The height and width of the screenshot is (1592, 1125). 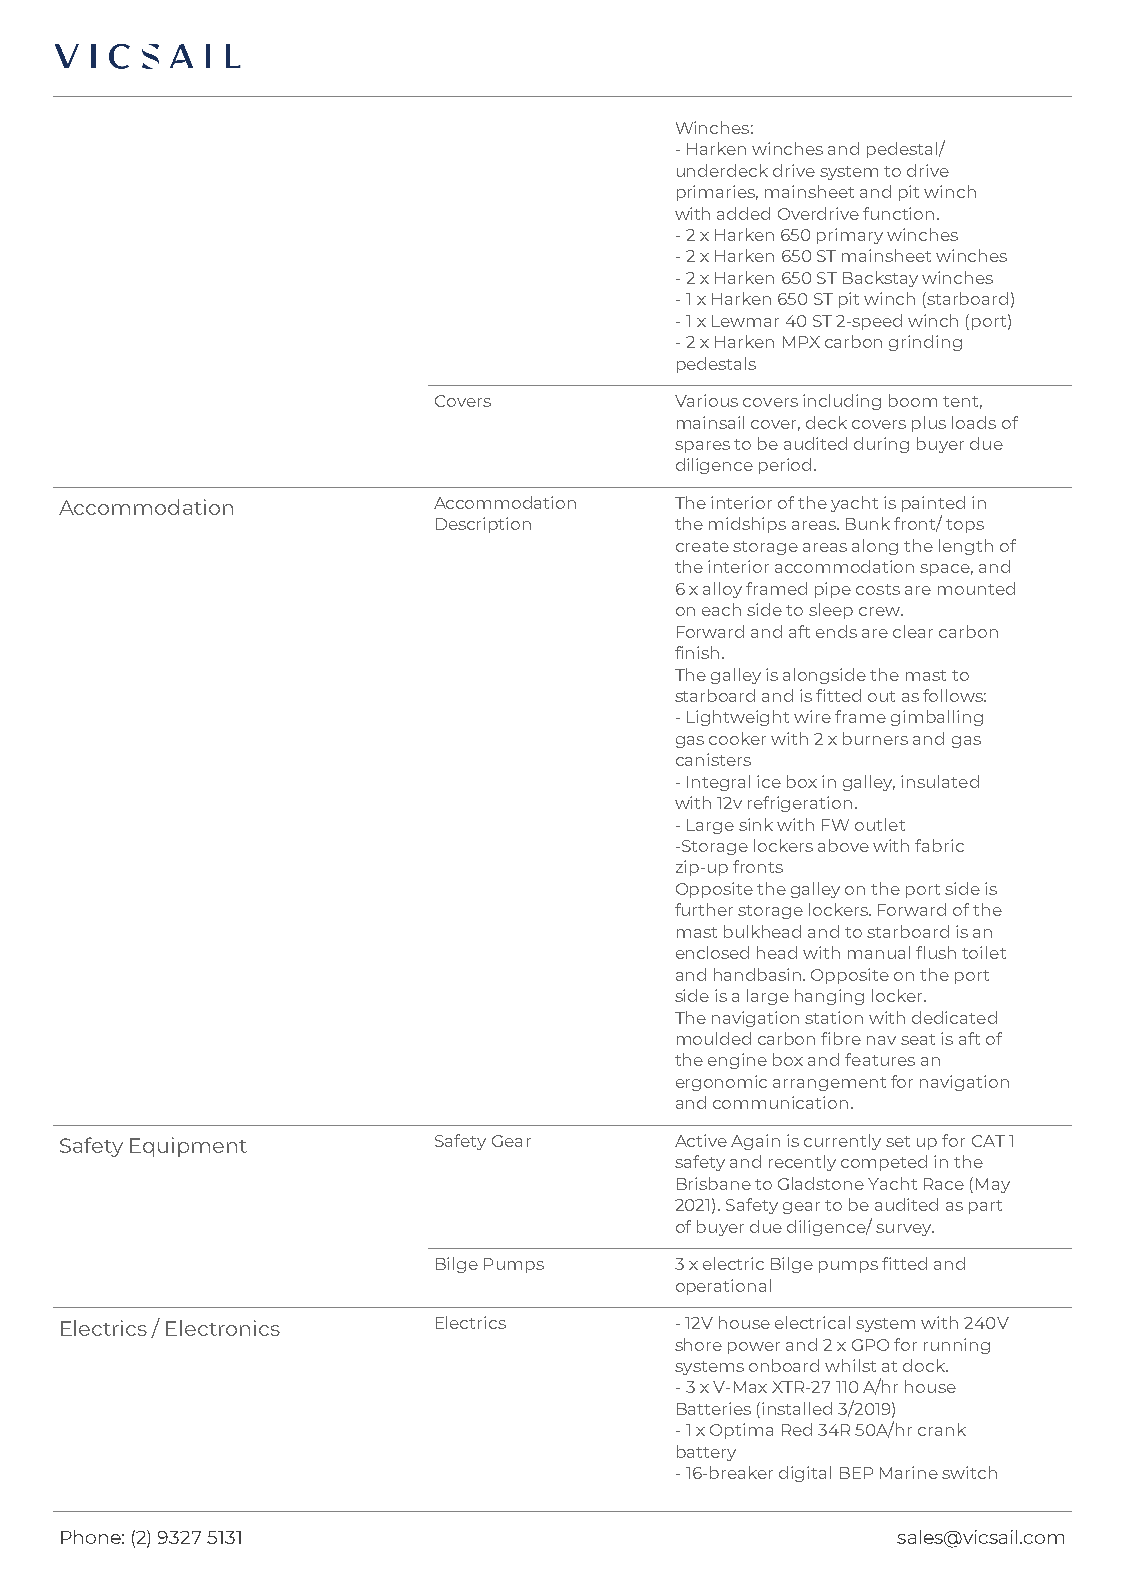 I want to click on Electronics, so click(x=223, y=1328).
